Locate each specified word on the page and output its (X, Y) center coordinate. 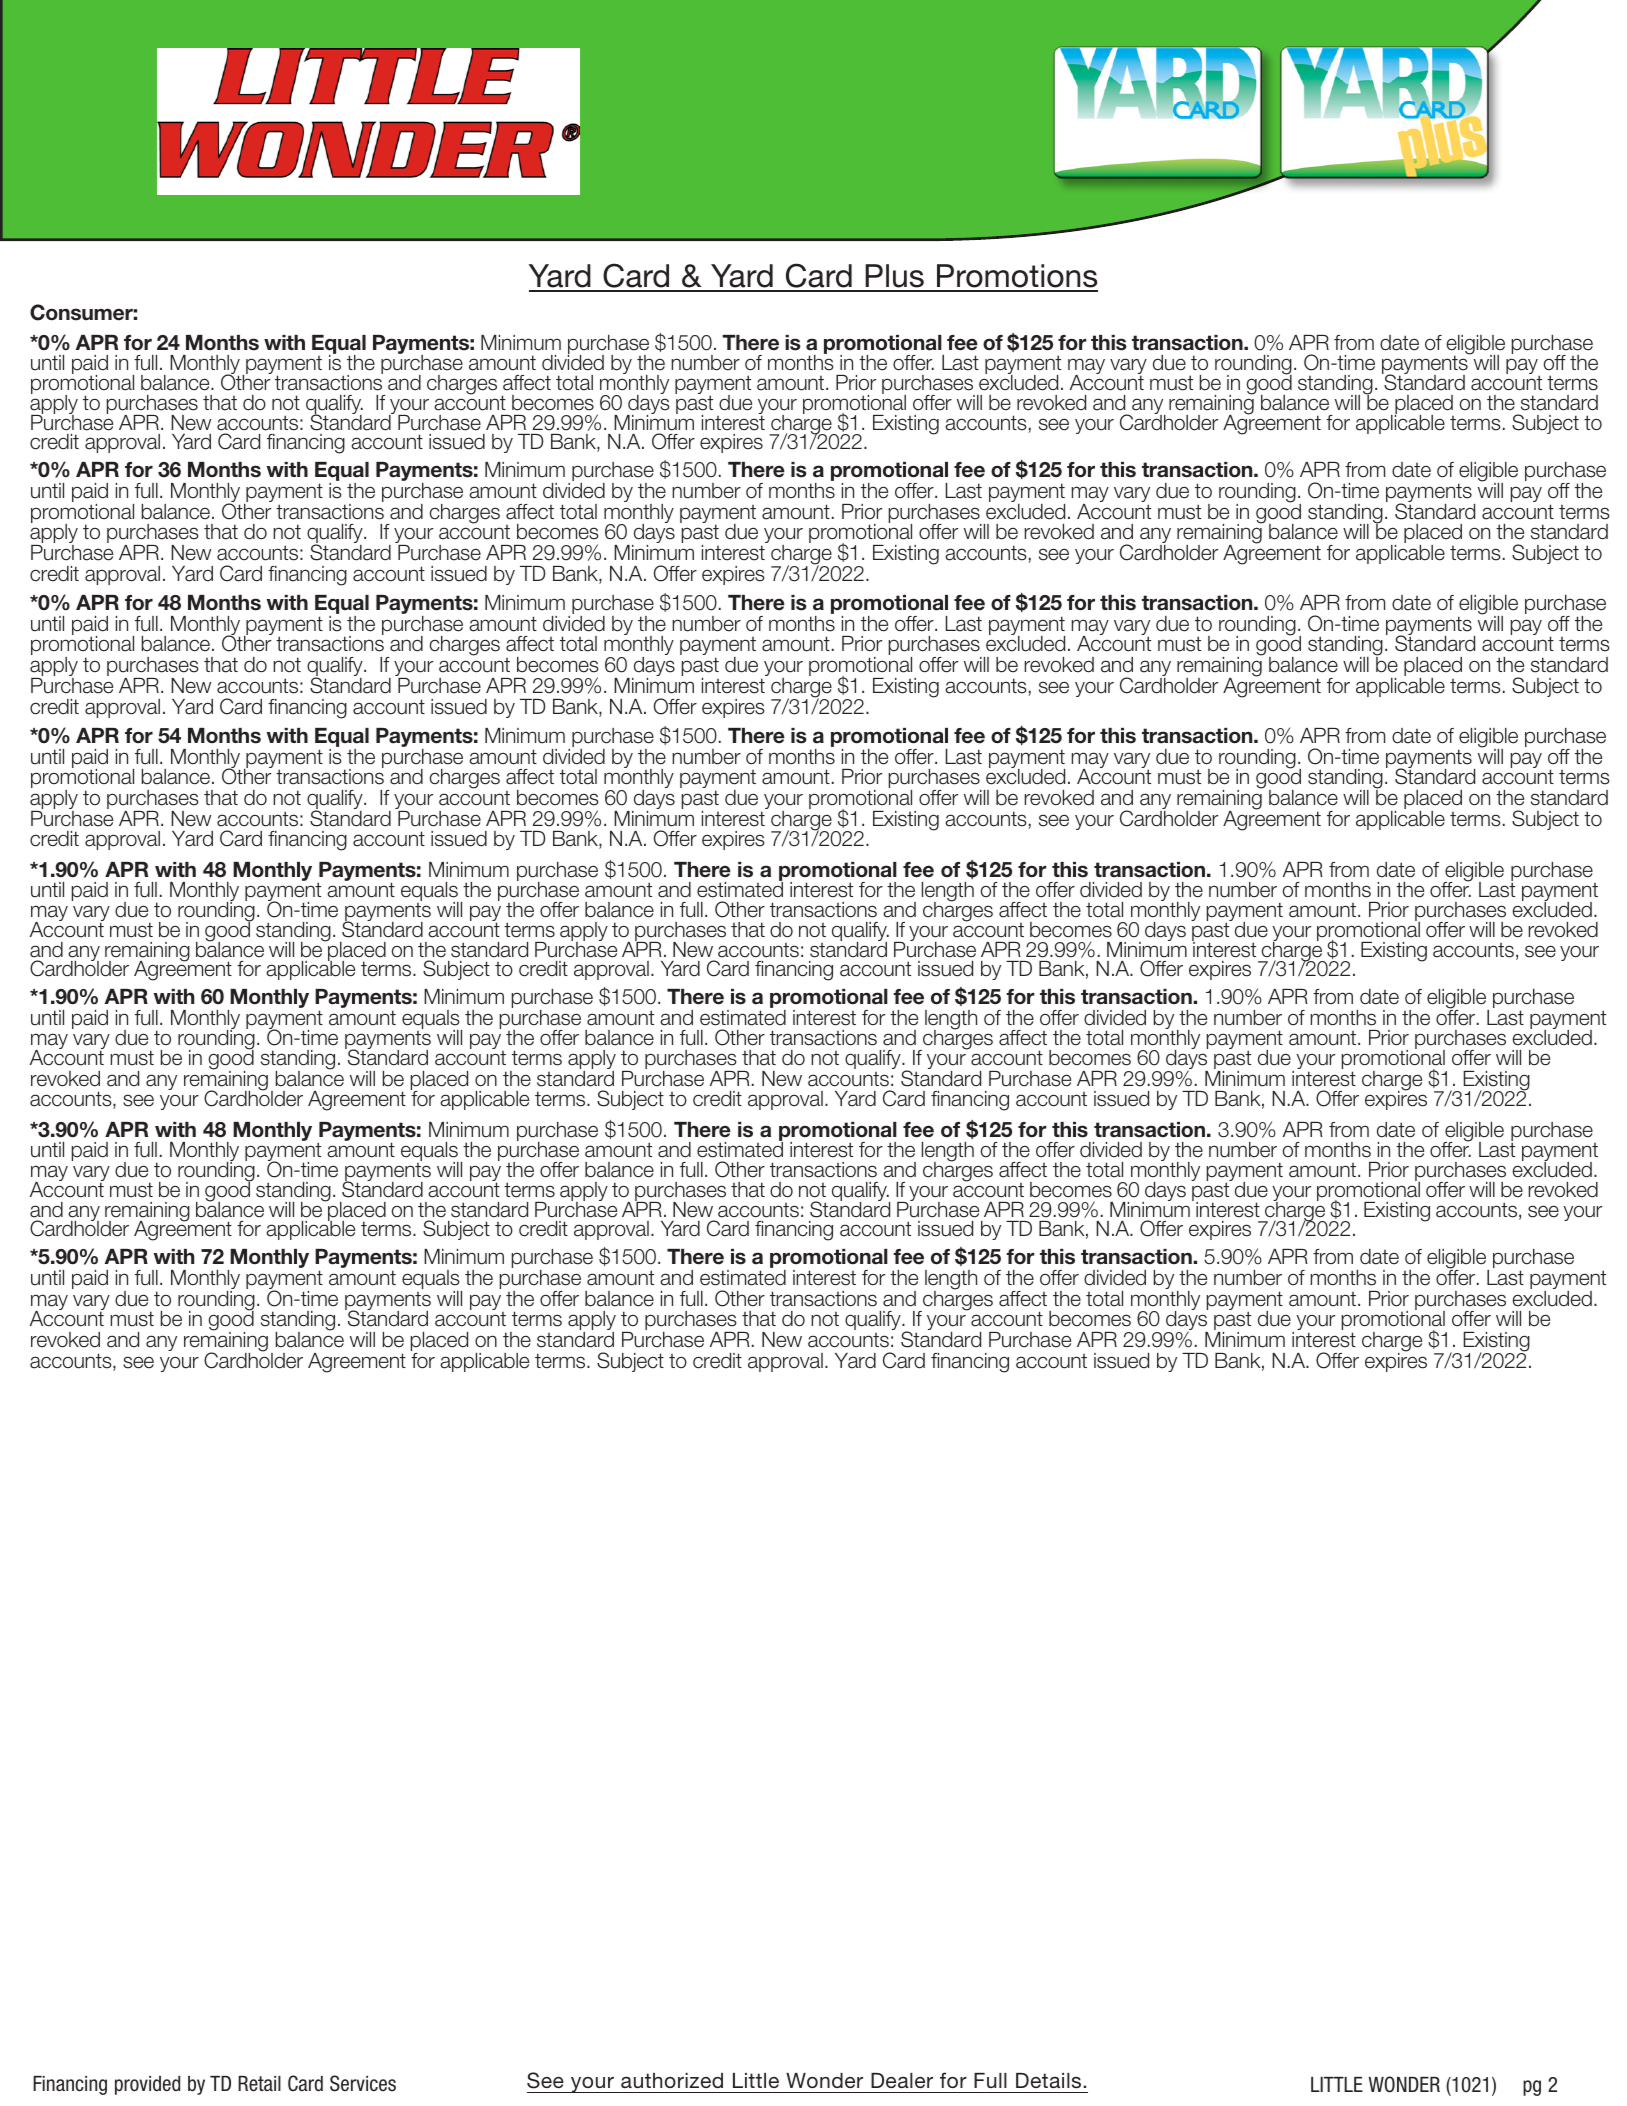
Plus (895, 277)
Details (1050, 2081)
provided (147, 2085)
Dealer (902, 2080)
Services (363, 2083)
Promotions (1016, 277)
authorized (672, 2080)
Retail (259, 2084)
